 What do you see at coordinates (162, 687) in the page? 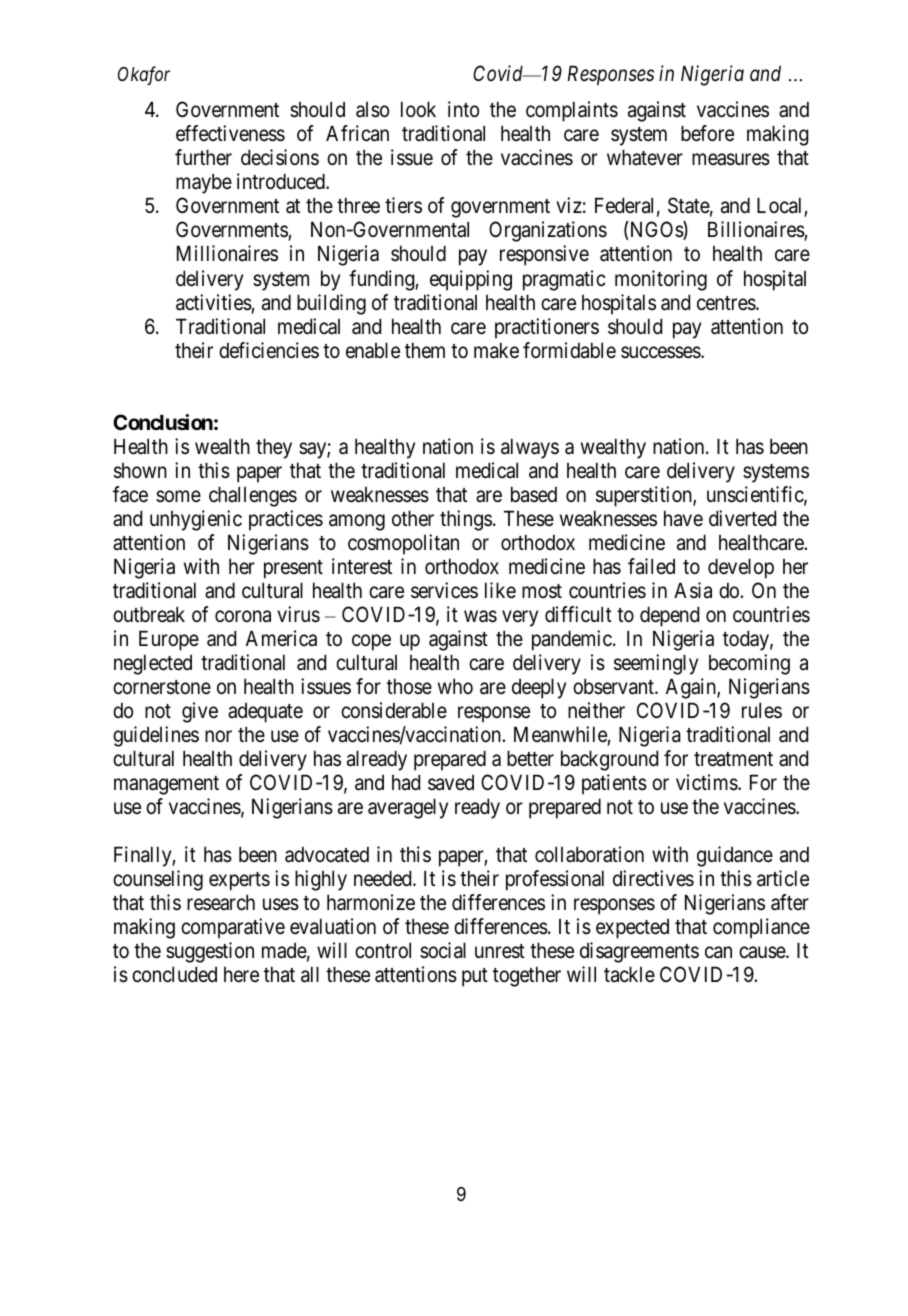
I see `cornerstone` at bounding box center [162, 687].
